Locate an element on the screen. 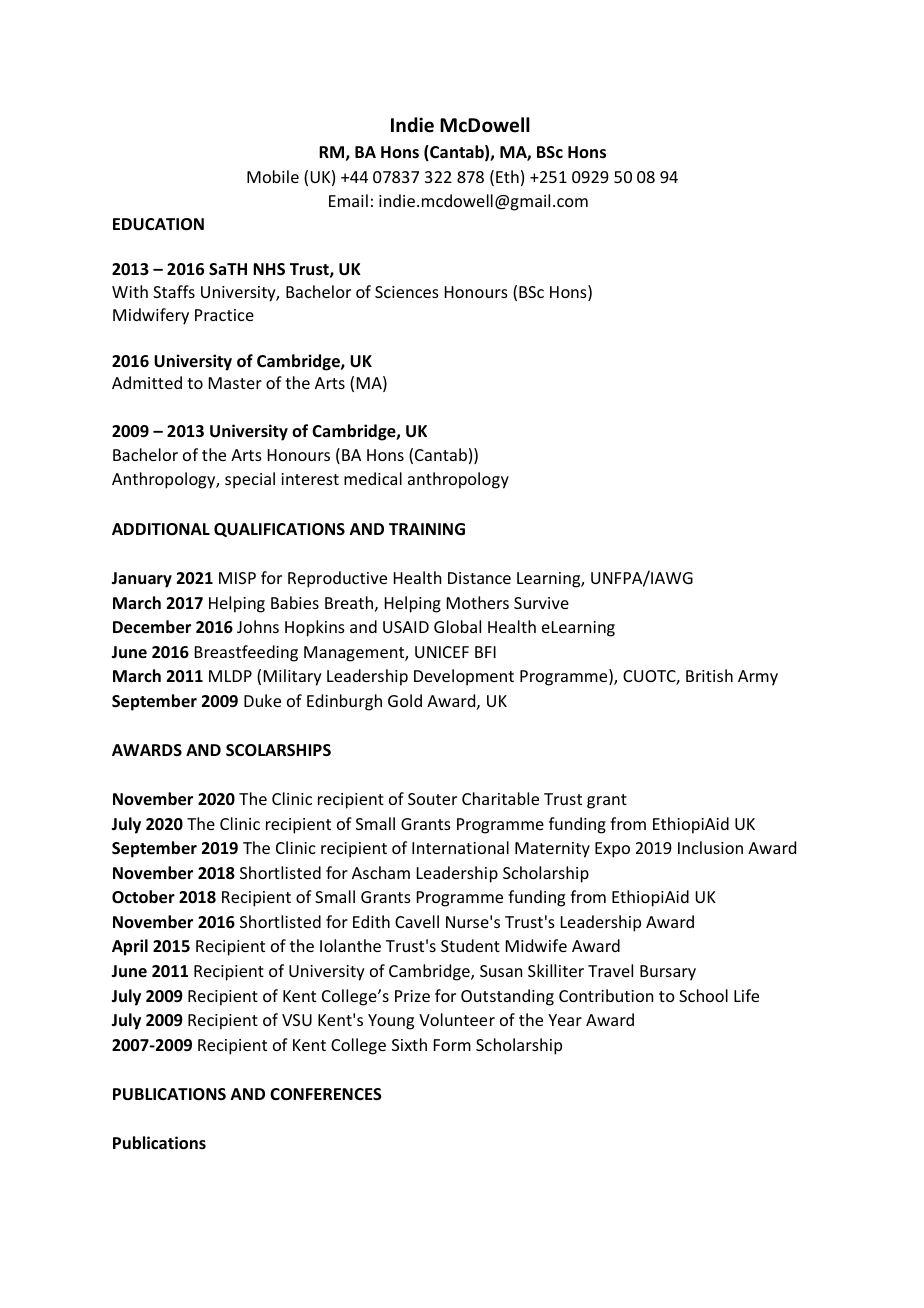 This screenshot has height=1308, width=924. Souter is located at coordinates (432, 799).
